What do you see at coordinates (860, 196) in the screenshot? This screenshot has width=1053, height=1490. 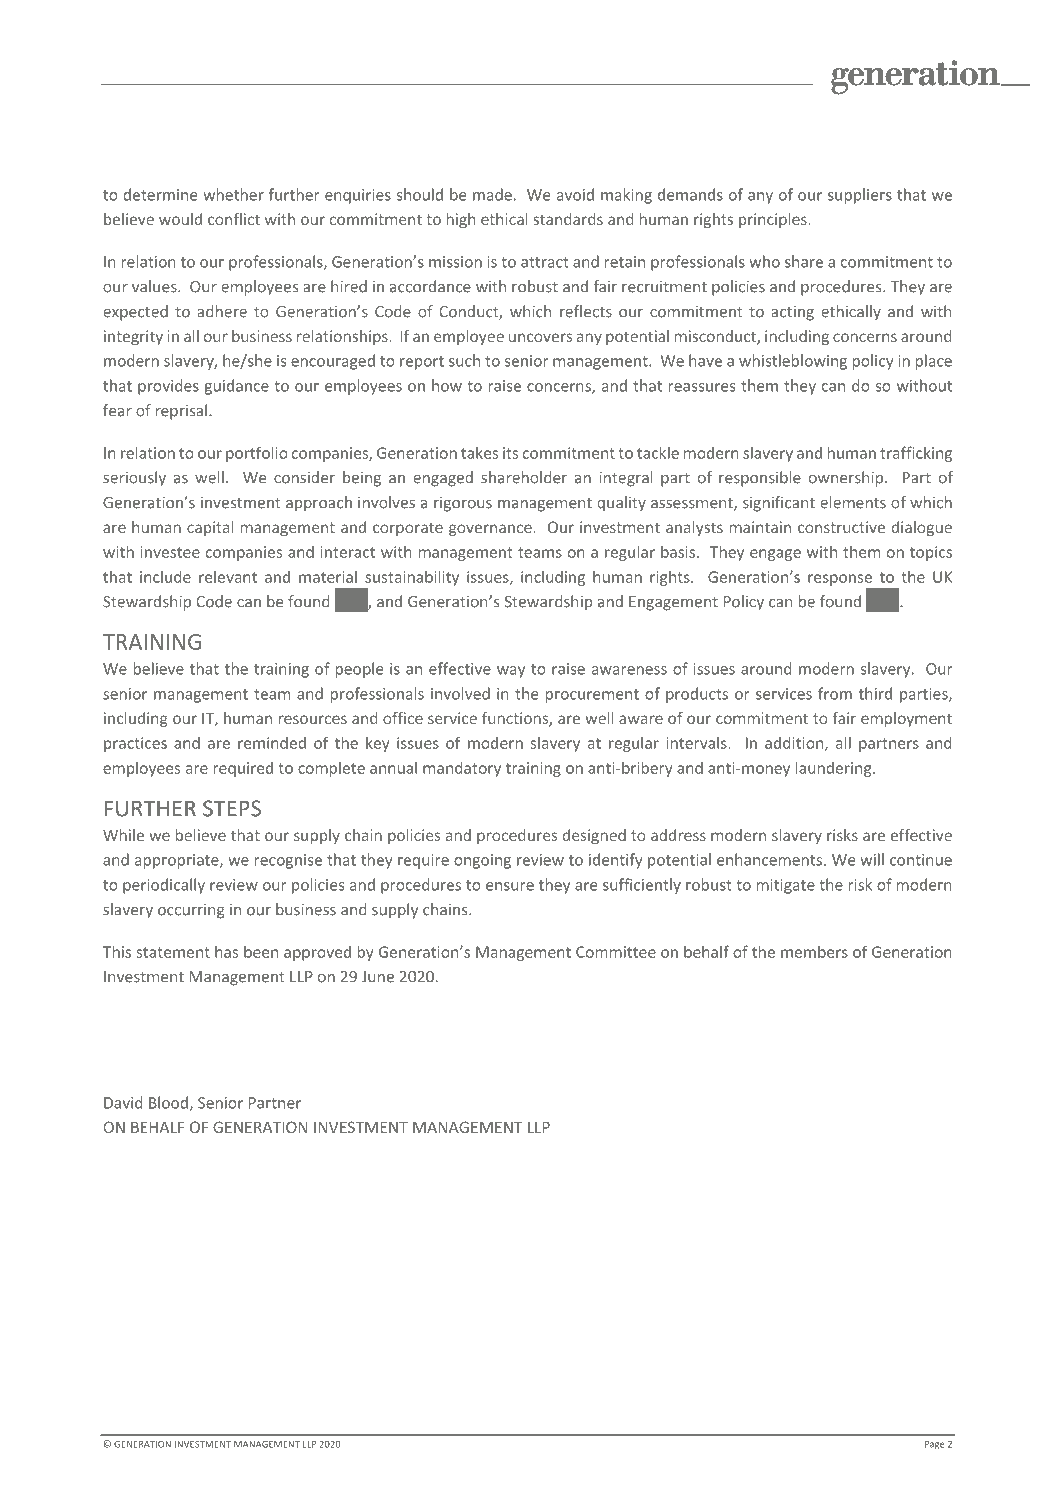 I see `suppliers` at bounding box center [860, 196].
